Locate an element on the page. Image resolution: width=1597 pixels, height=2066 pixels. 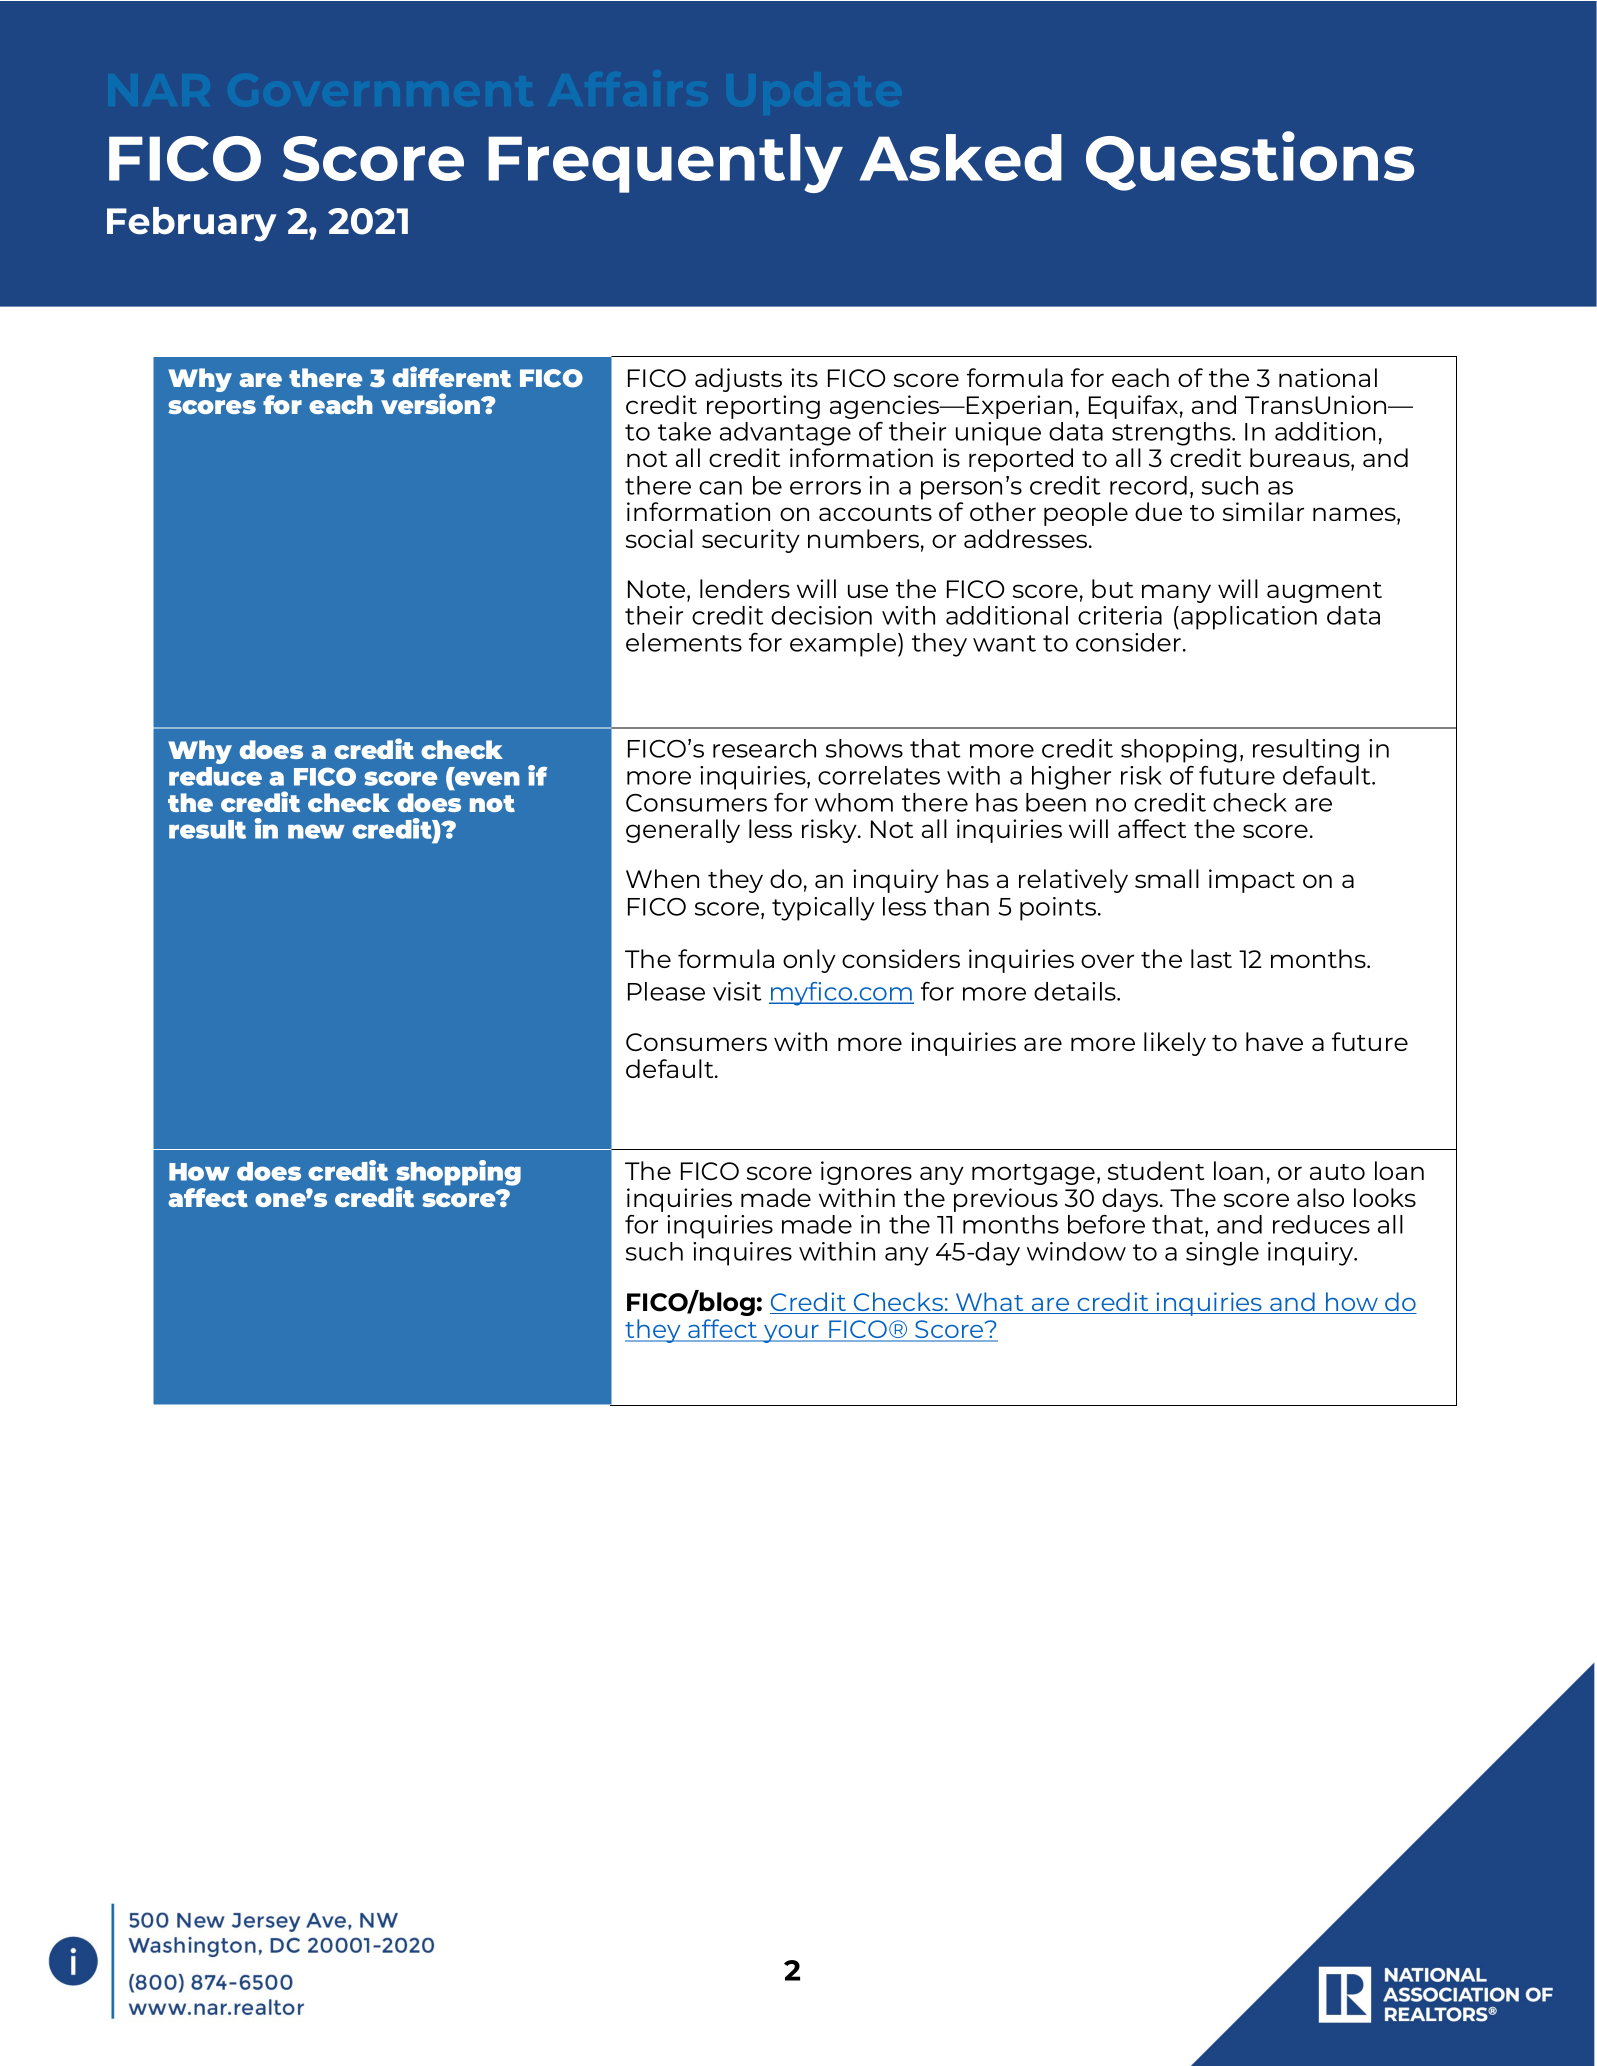
visit is located at coordinates (737, 991).
